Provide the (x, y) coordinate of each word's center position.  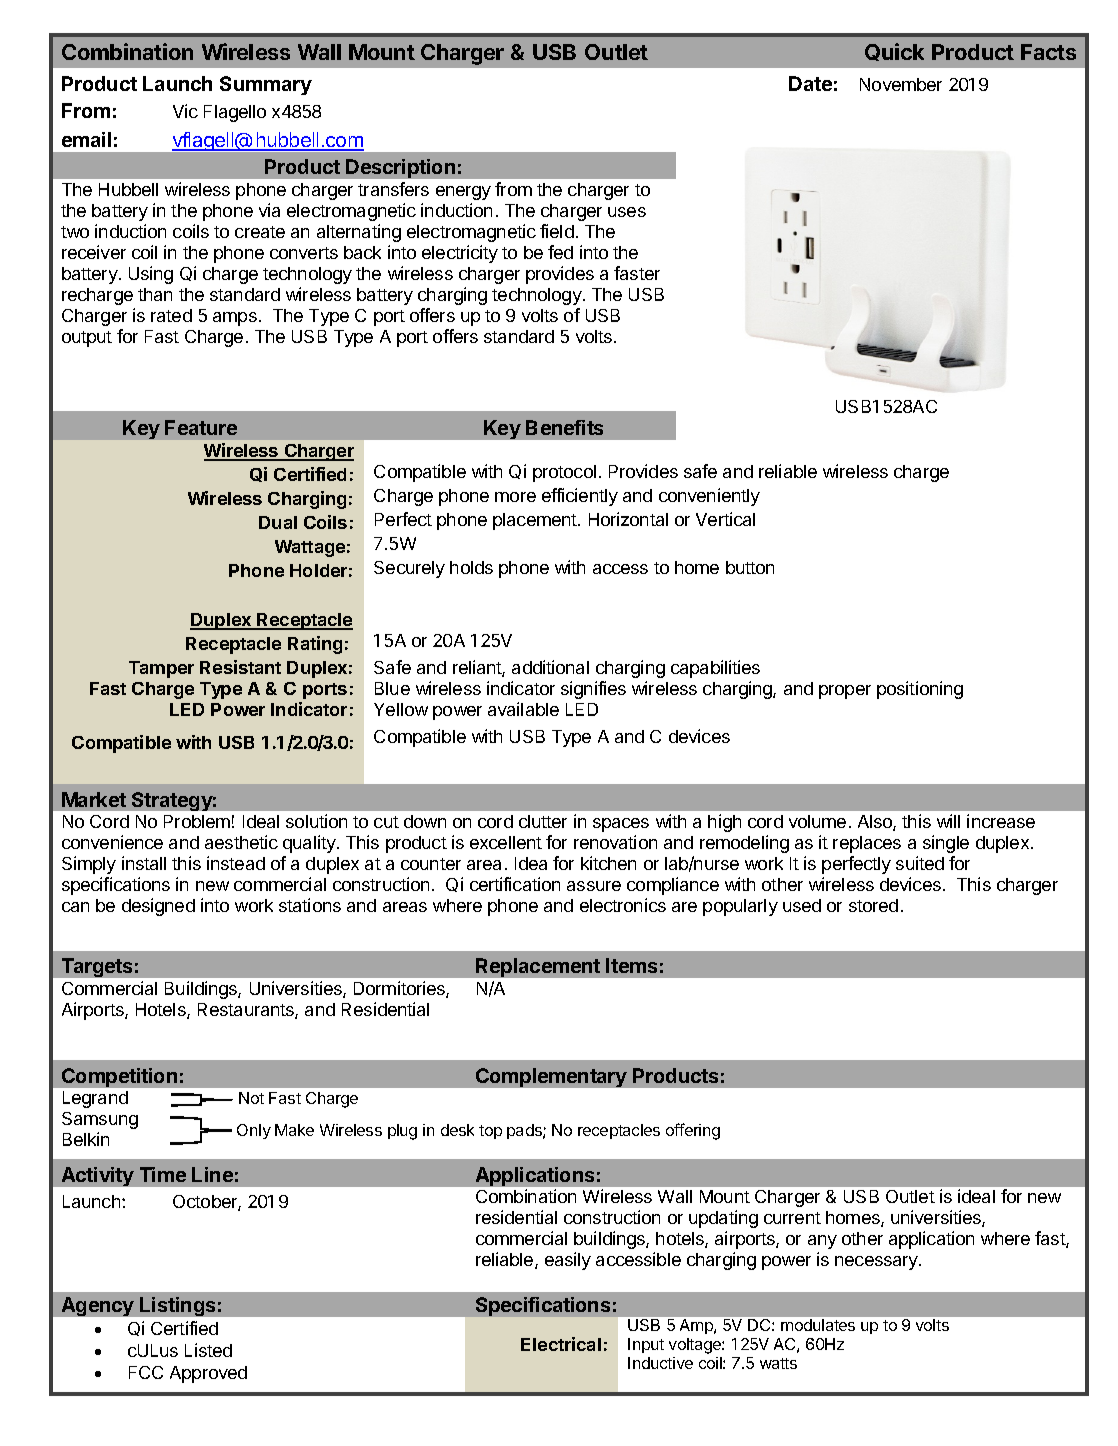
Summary (266, 85)
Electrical (561, 1344)
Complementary (551, 1077)
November (901, 84)
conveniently (709, 497)
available (523, 709)
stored (873, 905)
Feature (201, 427)
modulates (818, 1325)
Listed (208, 1350)
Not (251, 1098)
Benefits (564, 427)
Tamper (161, 669)
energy (463, 193)
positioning (920, 690)
